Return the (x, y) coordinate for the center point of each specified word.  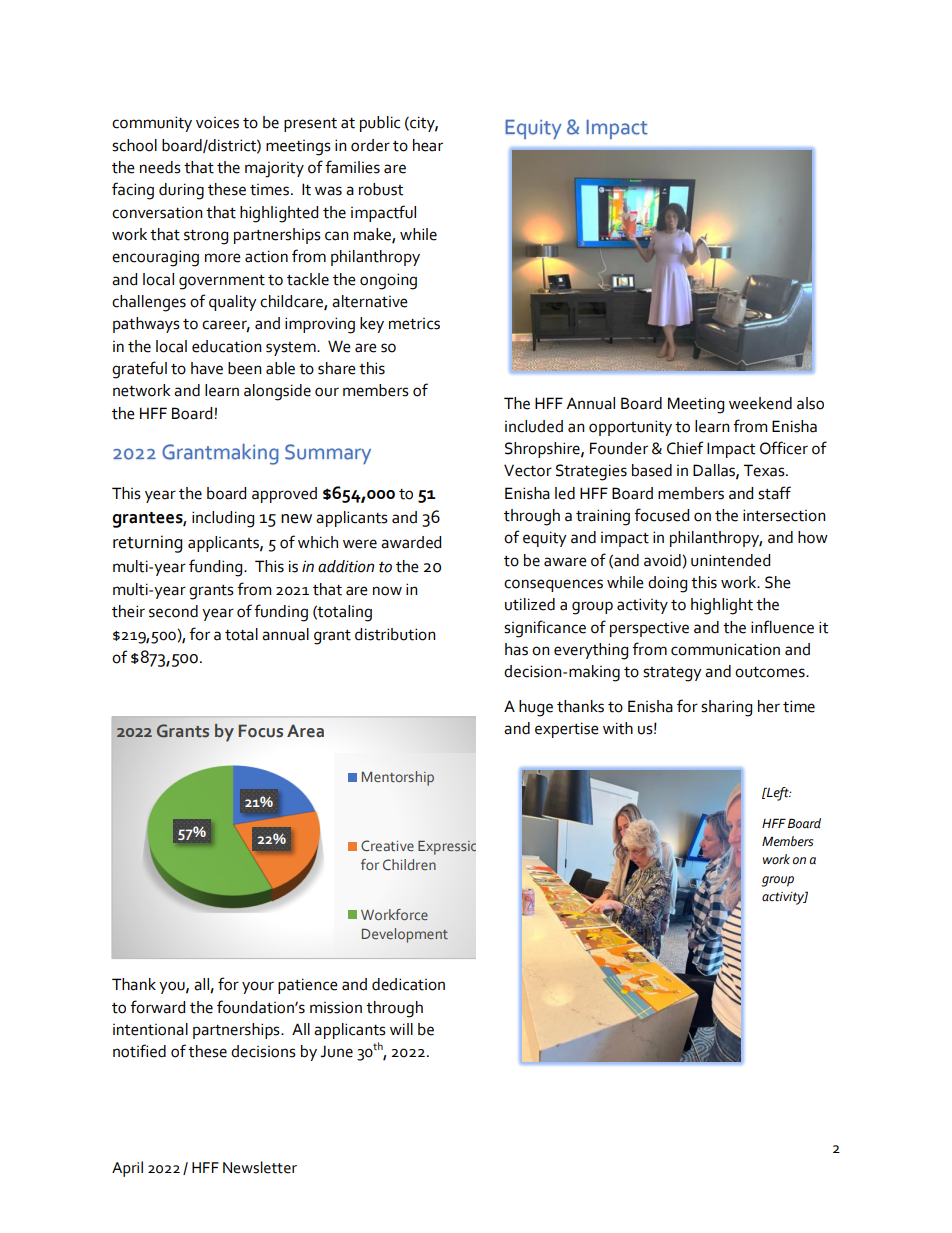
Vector (528, 470)
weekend (760, 403)
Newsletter (260, 1167)
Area (305, 731)
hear (428, 145)
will (401, 1029)
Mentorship (398, 778)
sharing (726, 708)
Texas (765, 470)
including (223, 519)
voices (217, 123)
